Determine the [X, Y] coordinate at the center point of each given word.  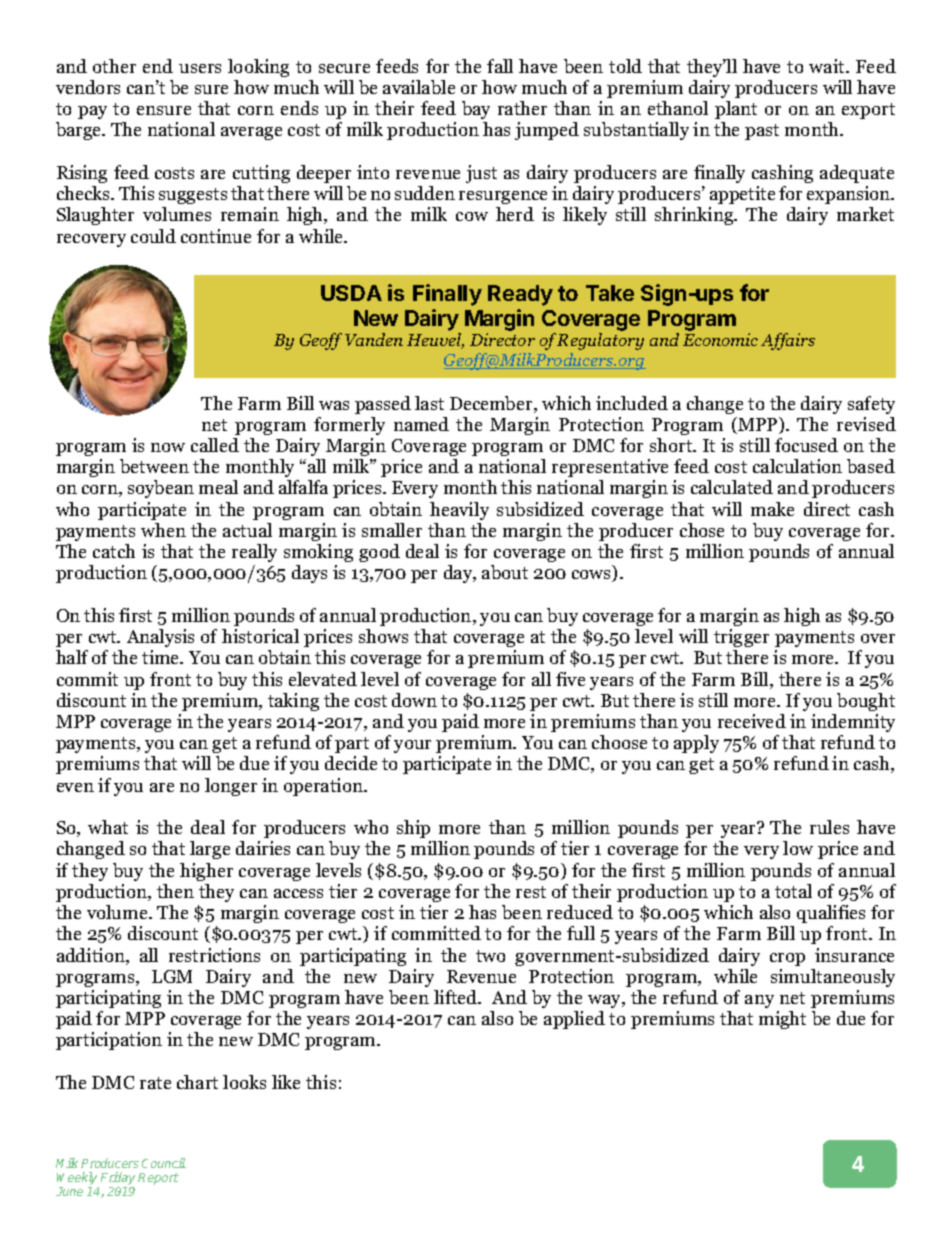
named [421, 424]
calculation [797, 466]
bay [476, 110]
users [200, 68]
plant [736, 110]
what [108, 827]
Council [164, 1163]
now [168, 447]
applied [574, 1020]
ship [413, 829]
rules [829, 827]
